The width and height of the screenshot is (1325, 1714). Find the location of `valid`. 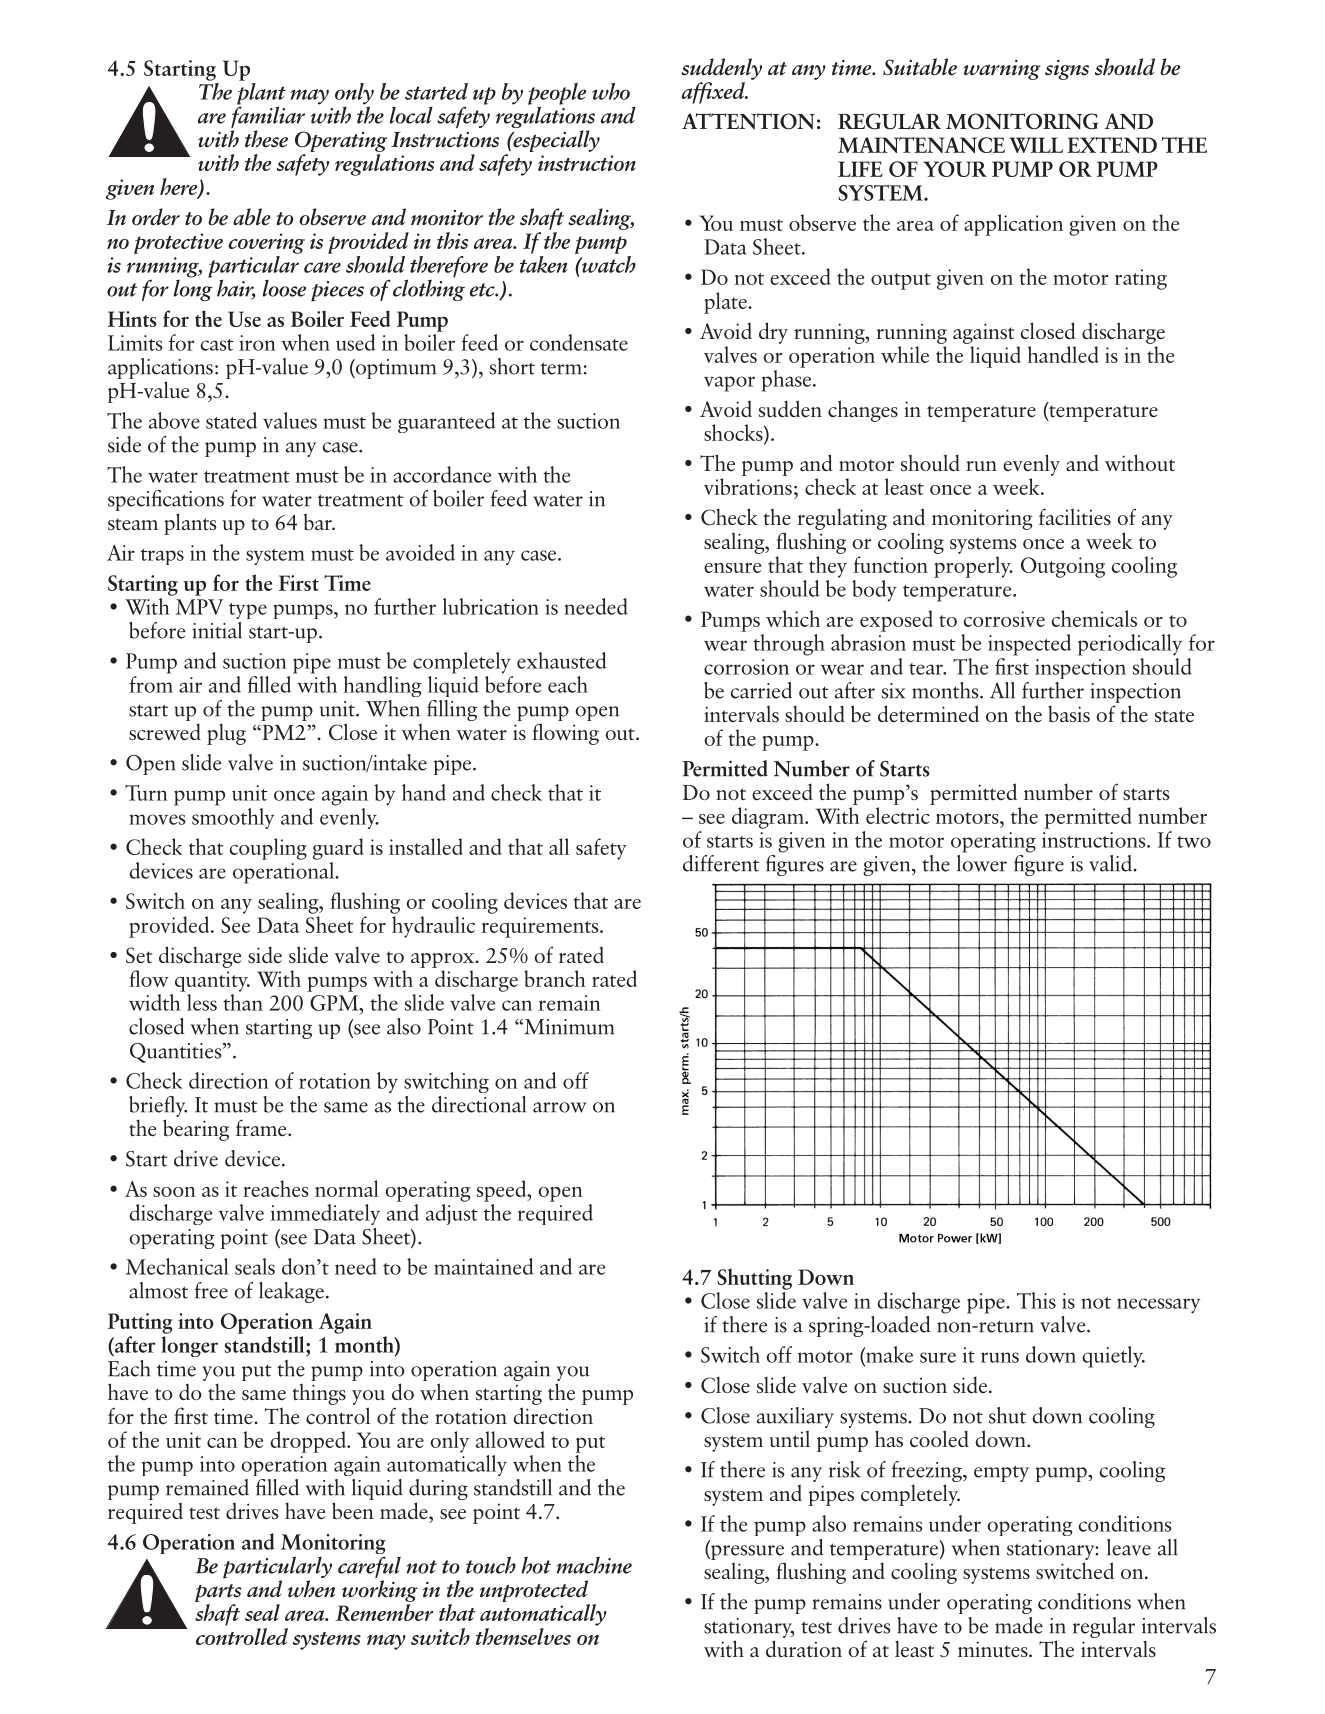

valid is located at coordinates (1110, 863).
